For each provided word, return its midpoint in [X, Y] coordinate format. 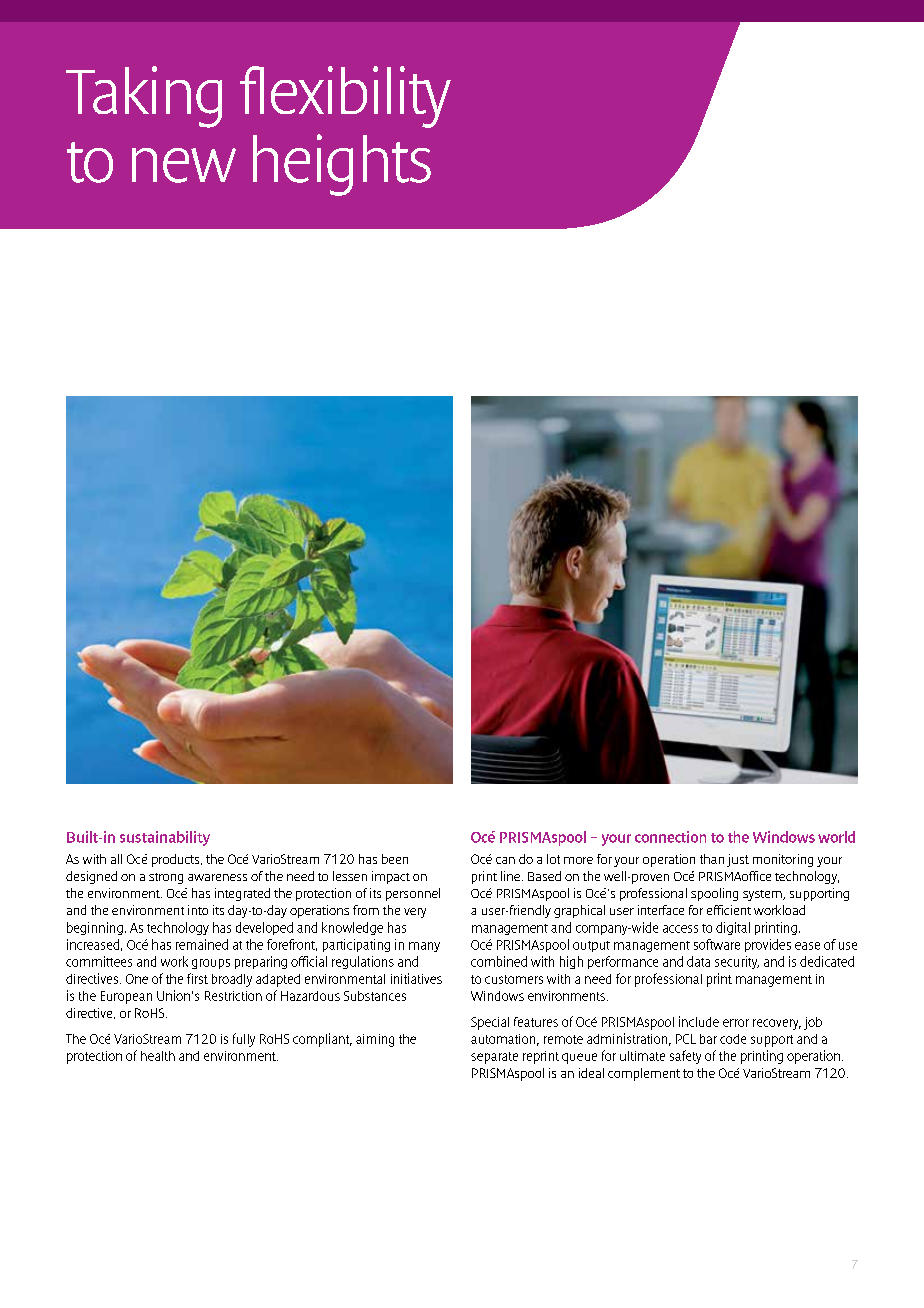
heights [342, 165]
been [395, 859]
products [177, 860]
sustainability [165, 838]
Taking [144, 97]
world [836, 837]
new [184, 165]
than [712, 859]
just [738, 860]
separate [494, 1058]
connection [670, 837]
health [158, 1056]
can [505, 860]
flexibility [345, 97]
